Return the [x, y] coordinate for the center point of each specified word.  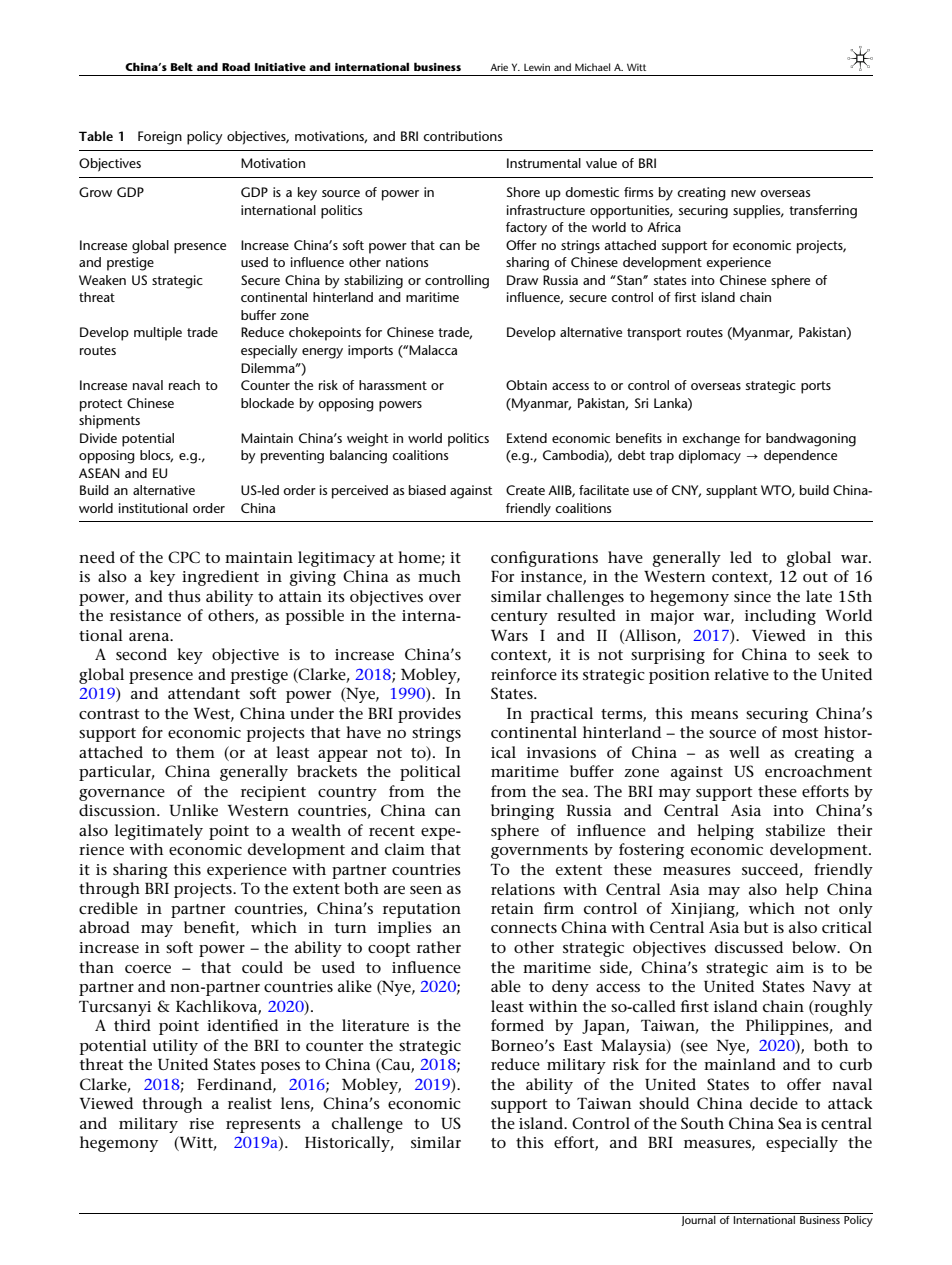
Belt [182, 66]
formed [517, 1025]
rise [201, 1123]
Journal [698, 1219]
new [743, 193]
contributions [462, 136]
